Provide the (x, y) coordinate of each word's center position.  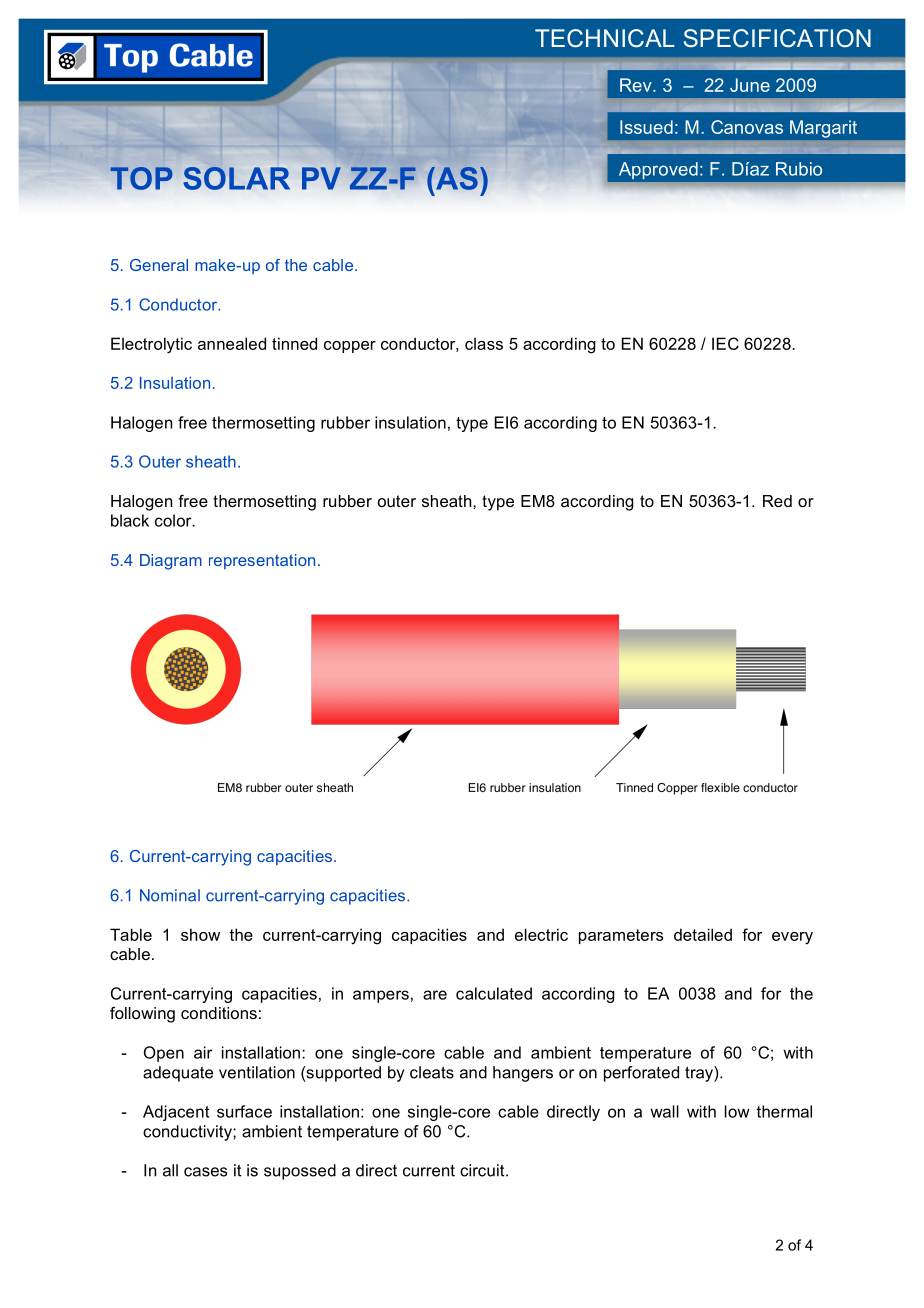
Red (777, 501)
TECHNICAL (605, 38)
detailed (703, 934)
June (750, 85)
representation (262, 562)
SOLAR (236, 178)
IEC (725, 343)
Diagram (171, 562)
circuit (483, 1170)
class (484, 343)
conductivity (188, 1133)
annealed (232, 343)
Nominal (170, 895)
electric (541, 934)
